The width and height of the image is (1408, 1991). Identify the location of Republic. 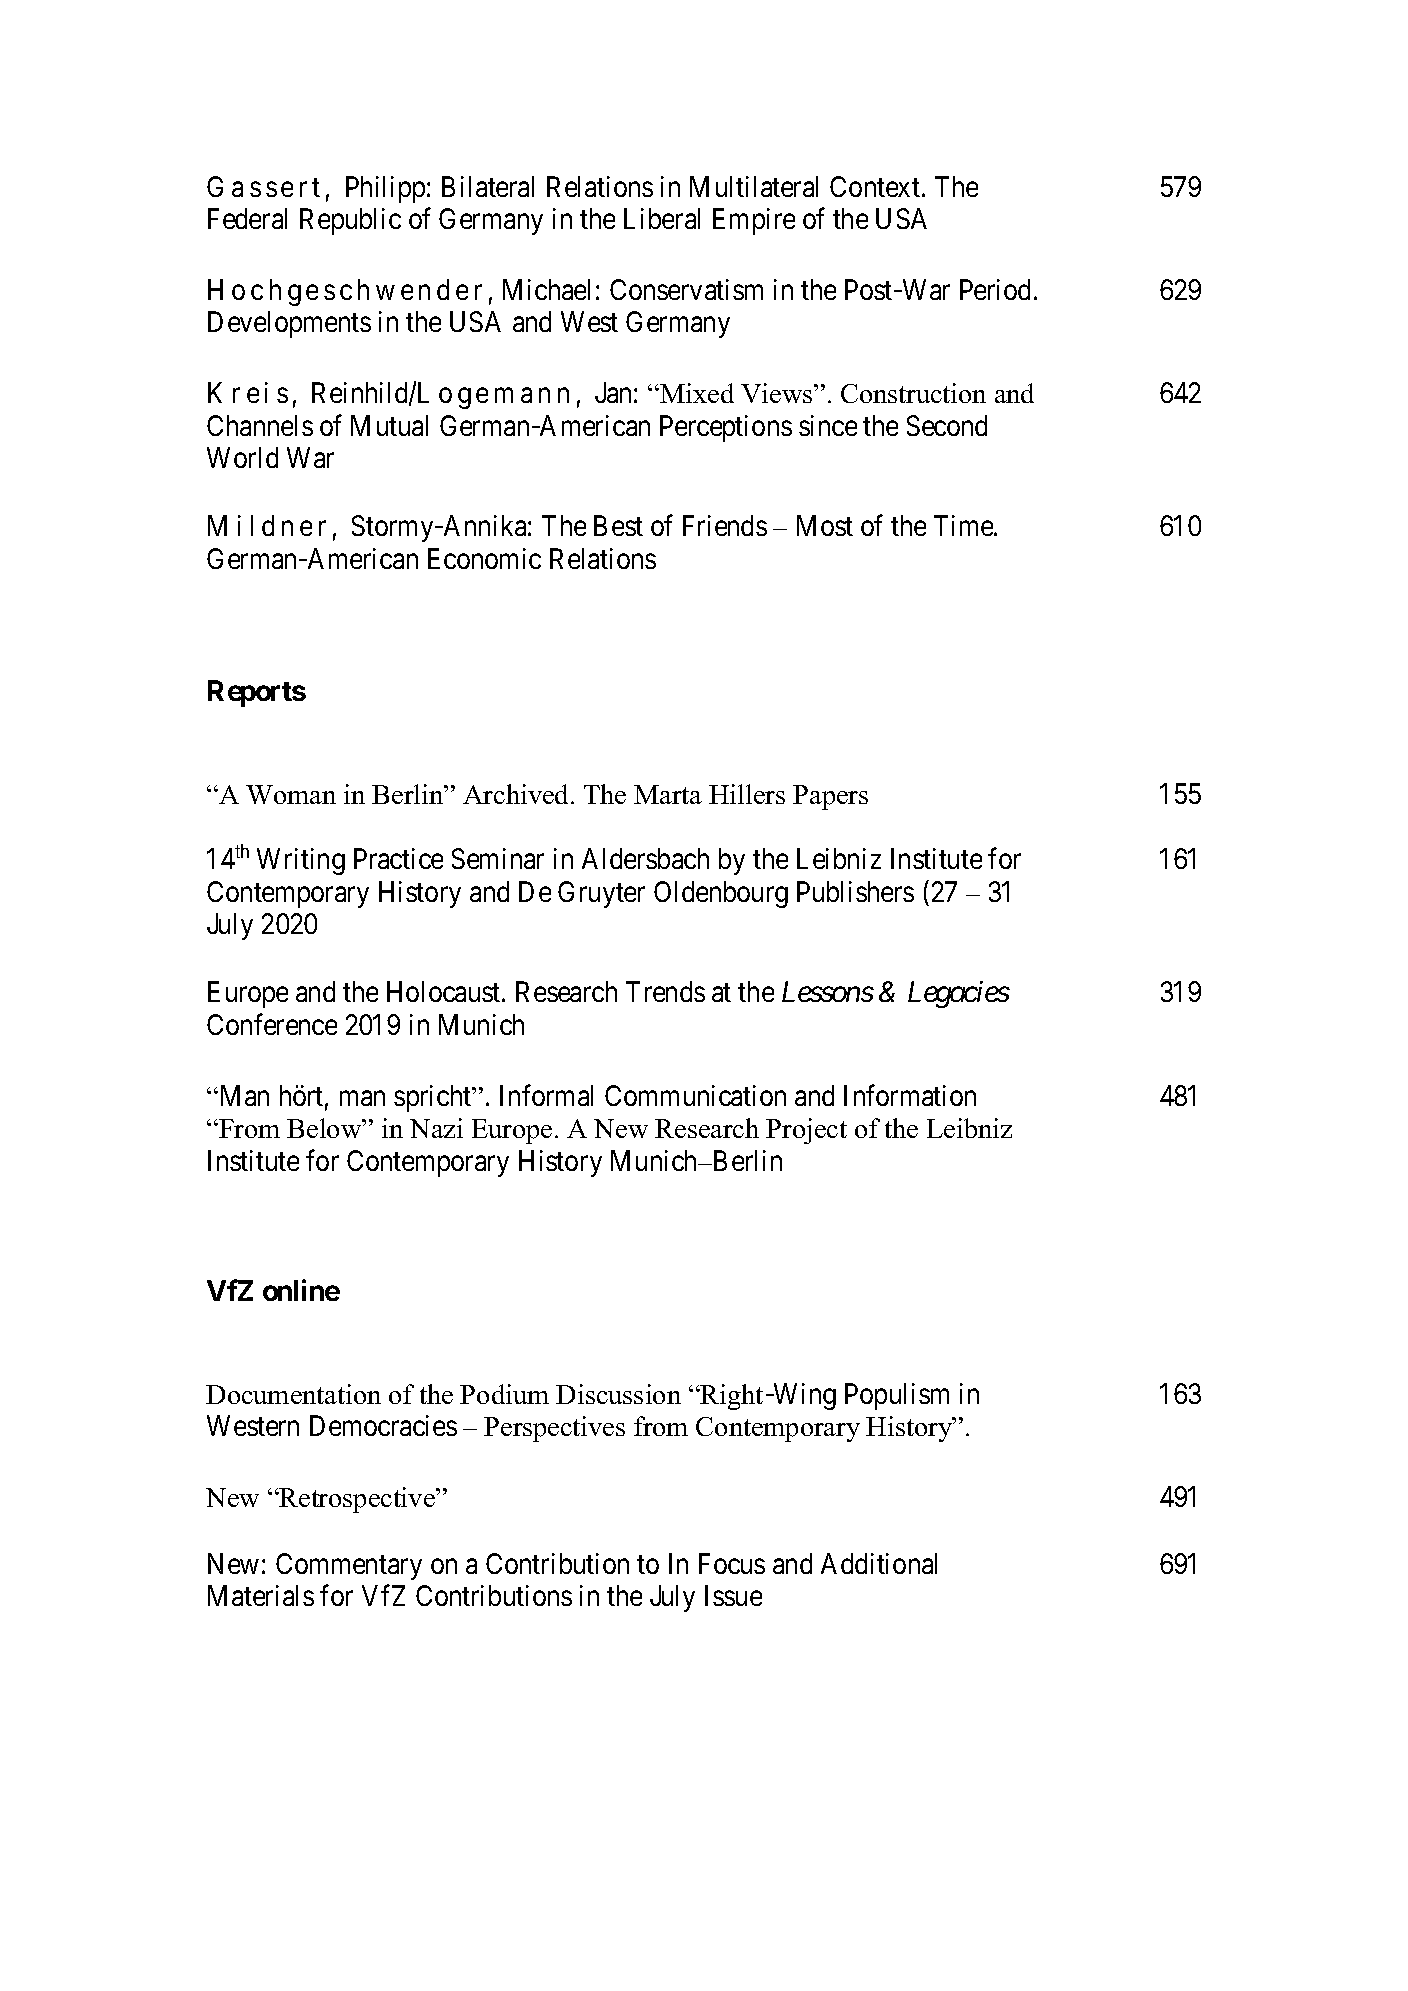
(350, 221).
